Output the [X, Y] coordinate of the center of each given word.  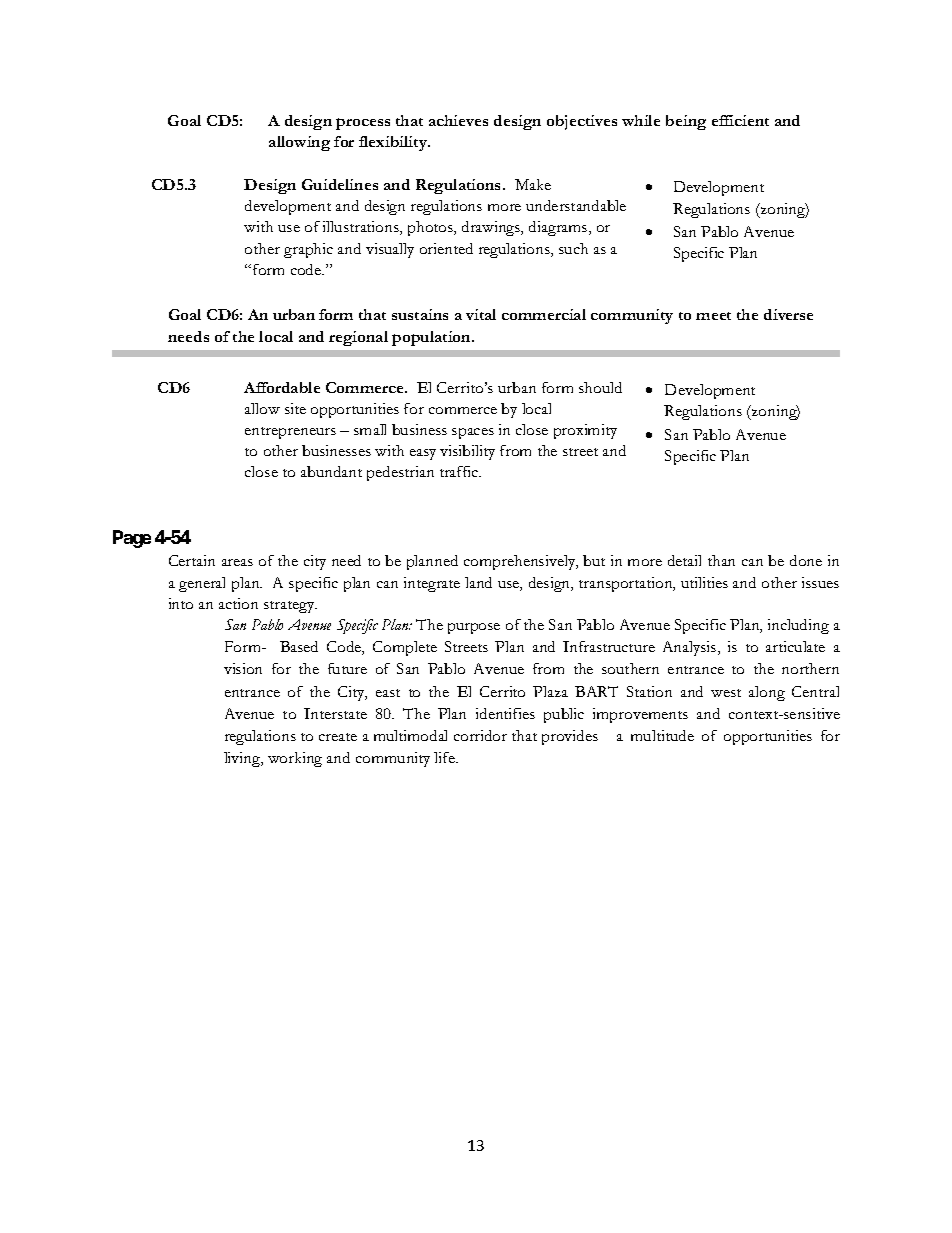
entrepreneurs [290, 433]
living [243, 759]
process [363, 124]
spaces [473, 433]
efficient [740, 120]
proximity [585, 431]
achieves [458, 120]
